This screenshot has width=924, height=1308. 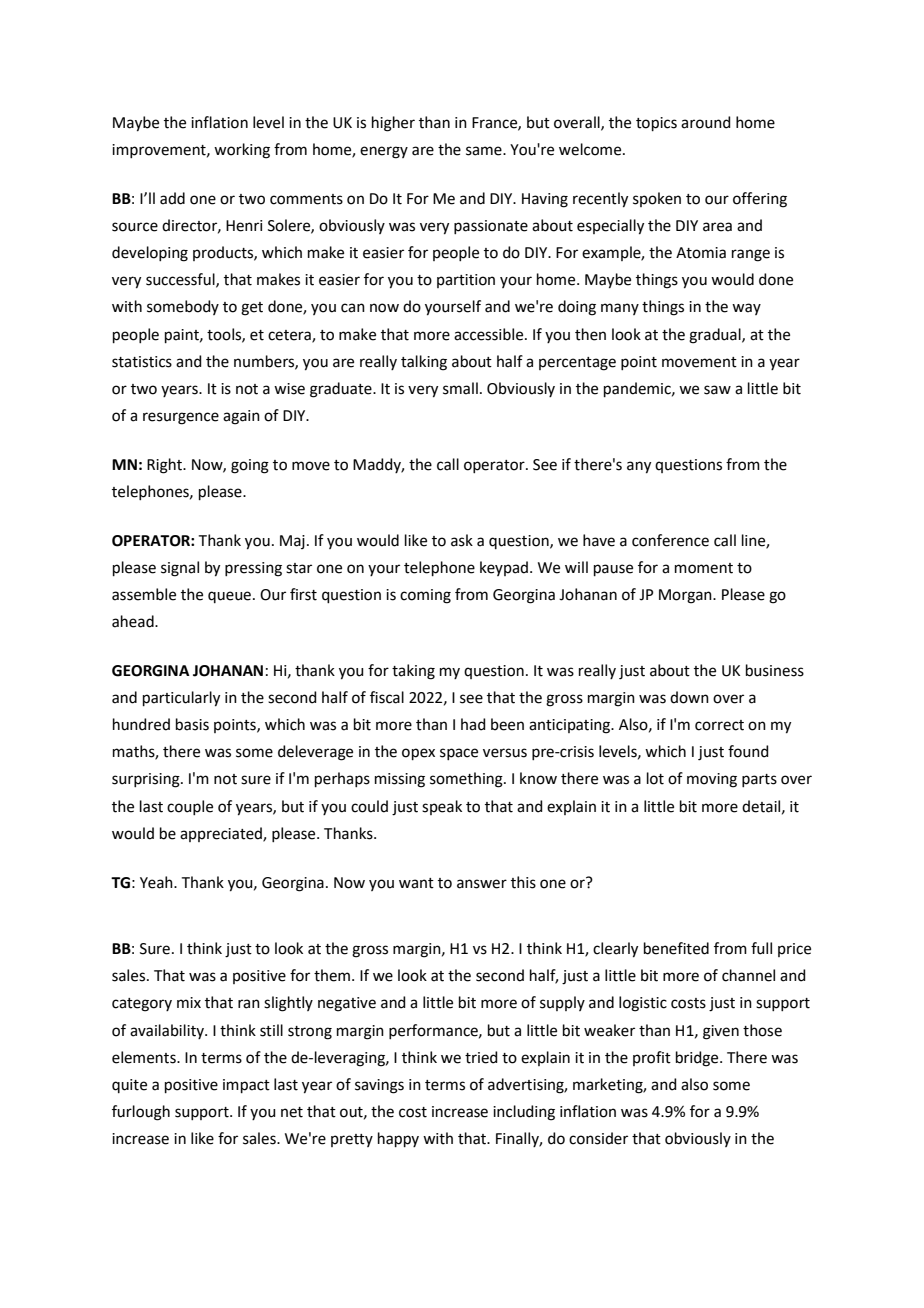 I want to click on around, so click(x=706, y=122).
